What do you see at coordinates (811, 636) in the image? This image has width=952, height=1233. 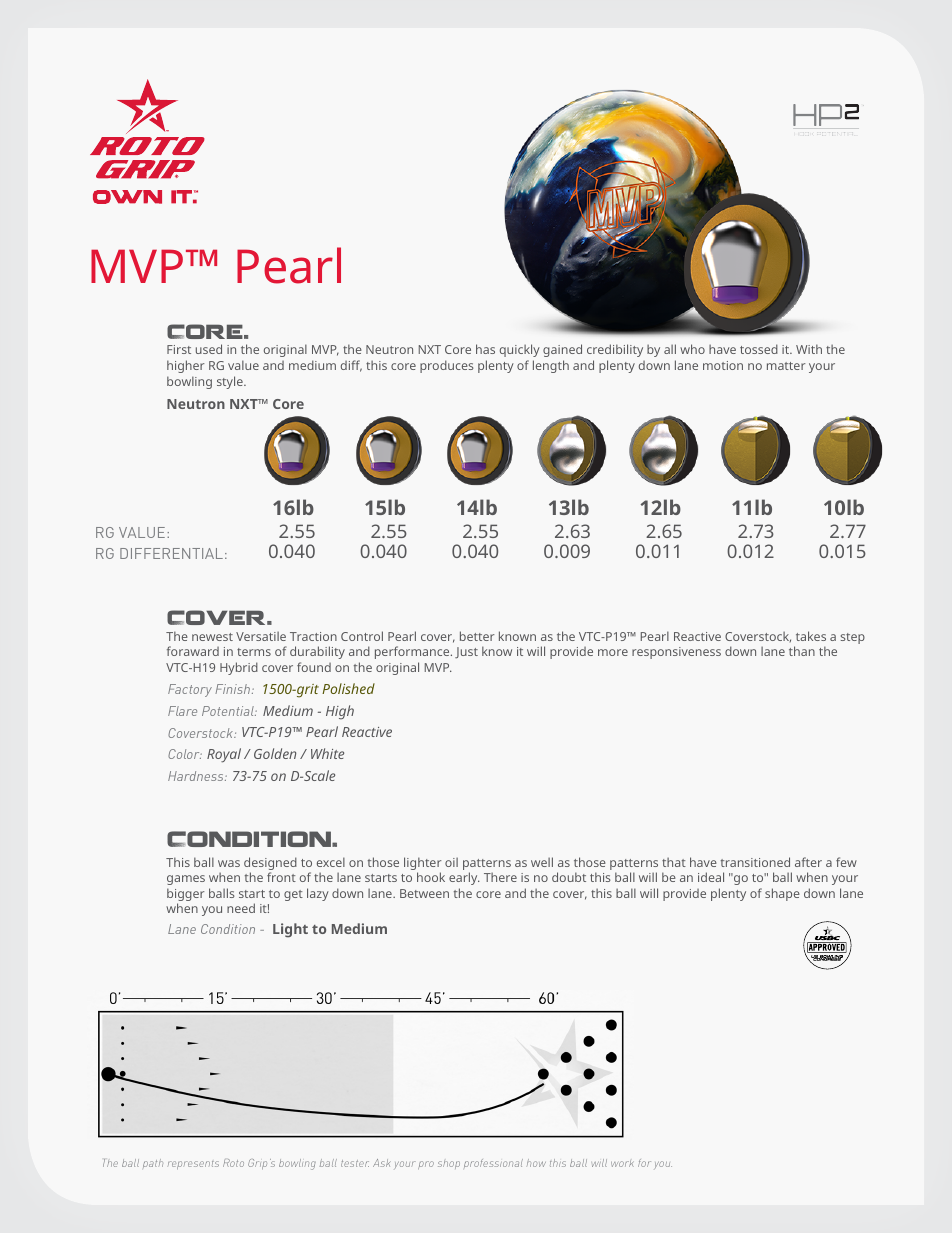 I see `takes` at bounding box center [811, 636].
